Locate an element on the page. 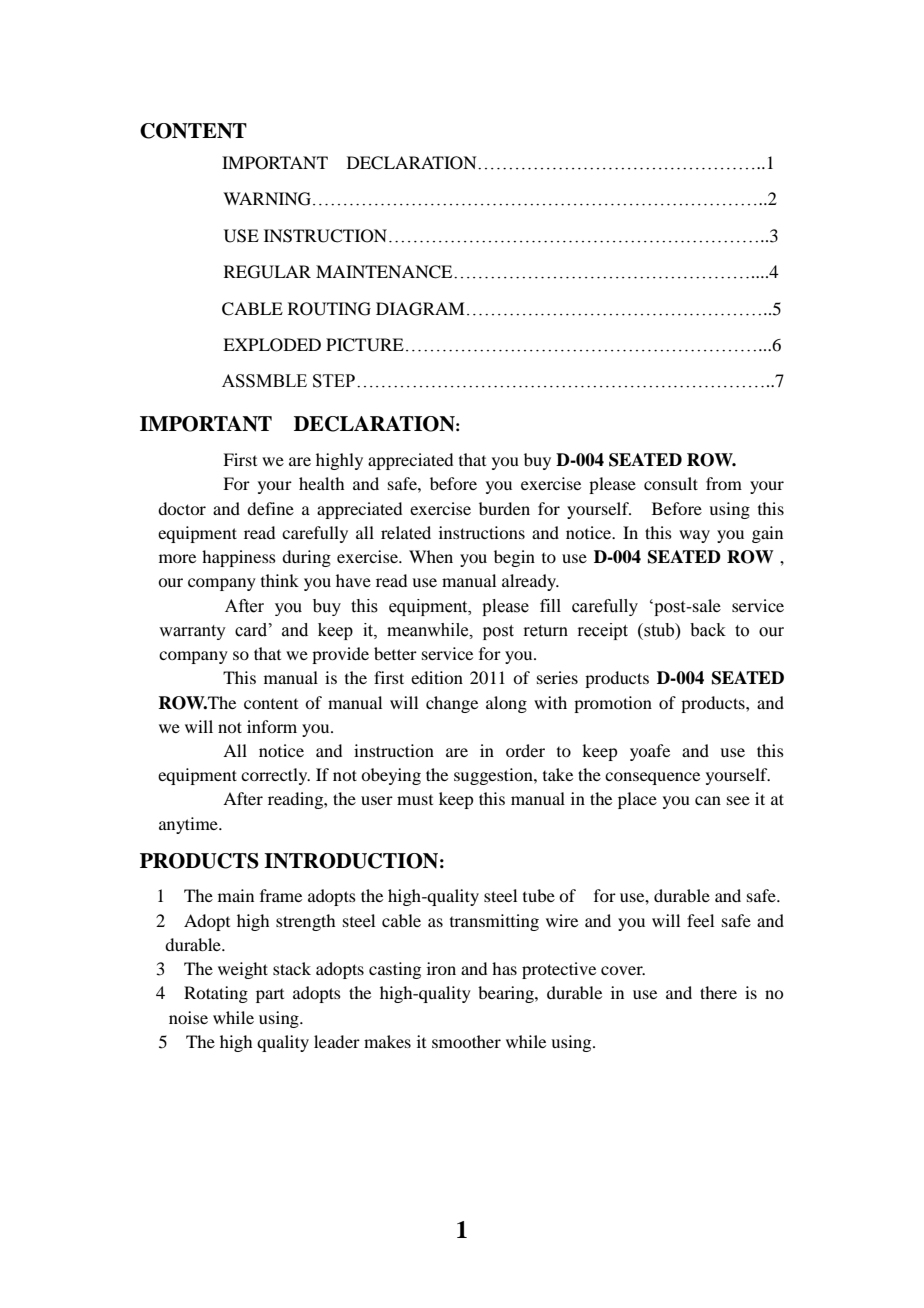 Image resolution: width=924 pixels, height=1308 pixels. REGULAR is located at coordinates (267, 272).
